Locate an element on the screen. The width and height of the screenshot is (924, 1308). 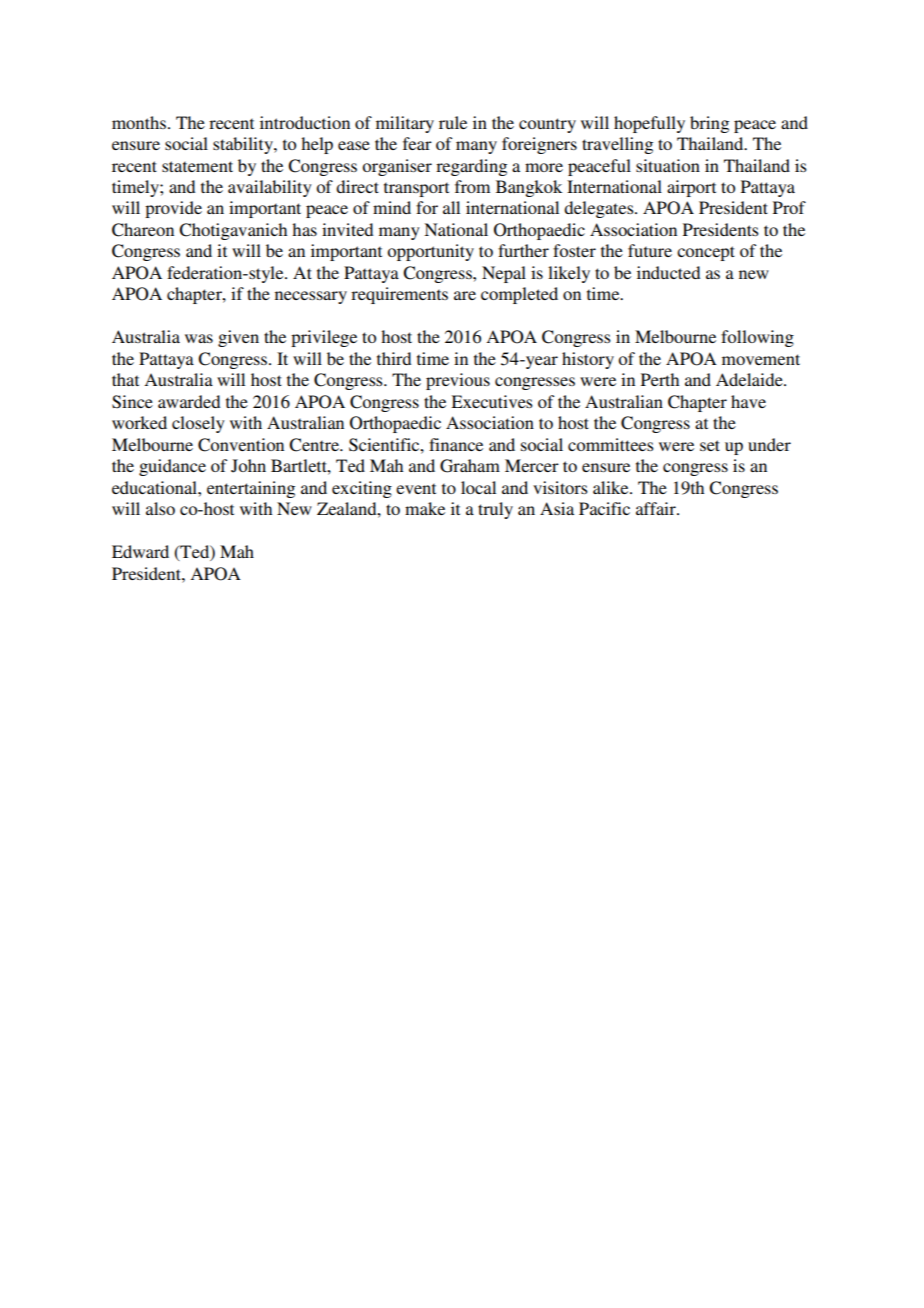
awarded is located at coordinates (189, 401).
